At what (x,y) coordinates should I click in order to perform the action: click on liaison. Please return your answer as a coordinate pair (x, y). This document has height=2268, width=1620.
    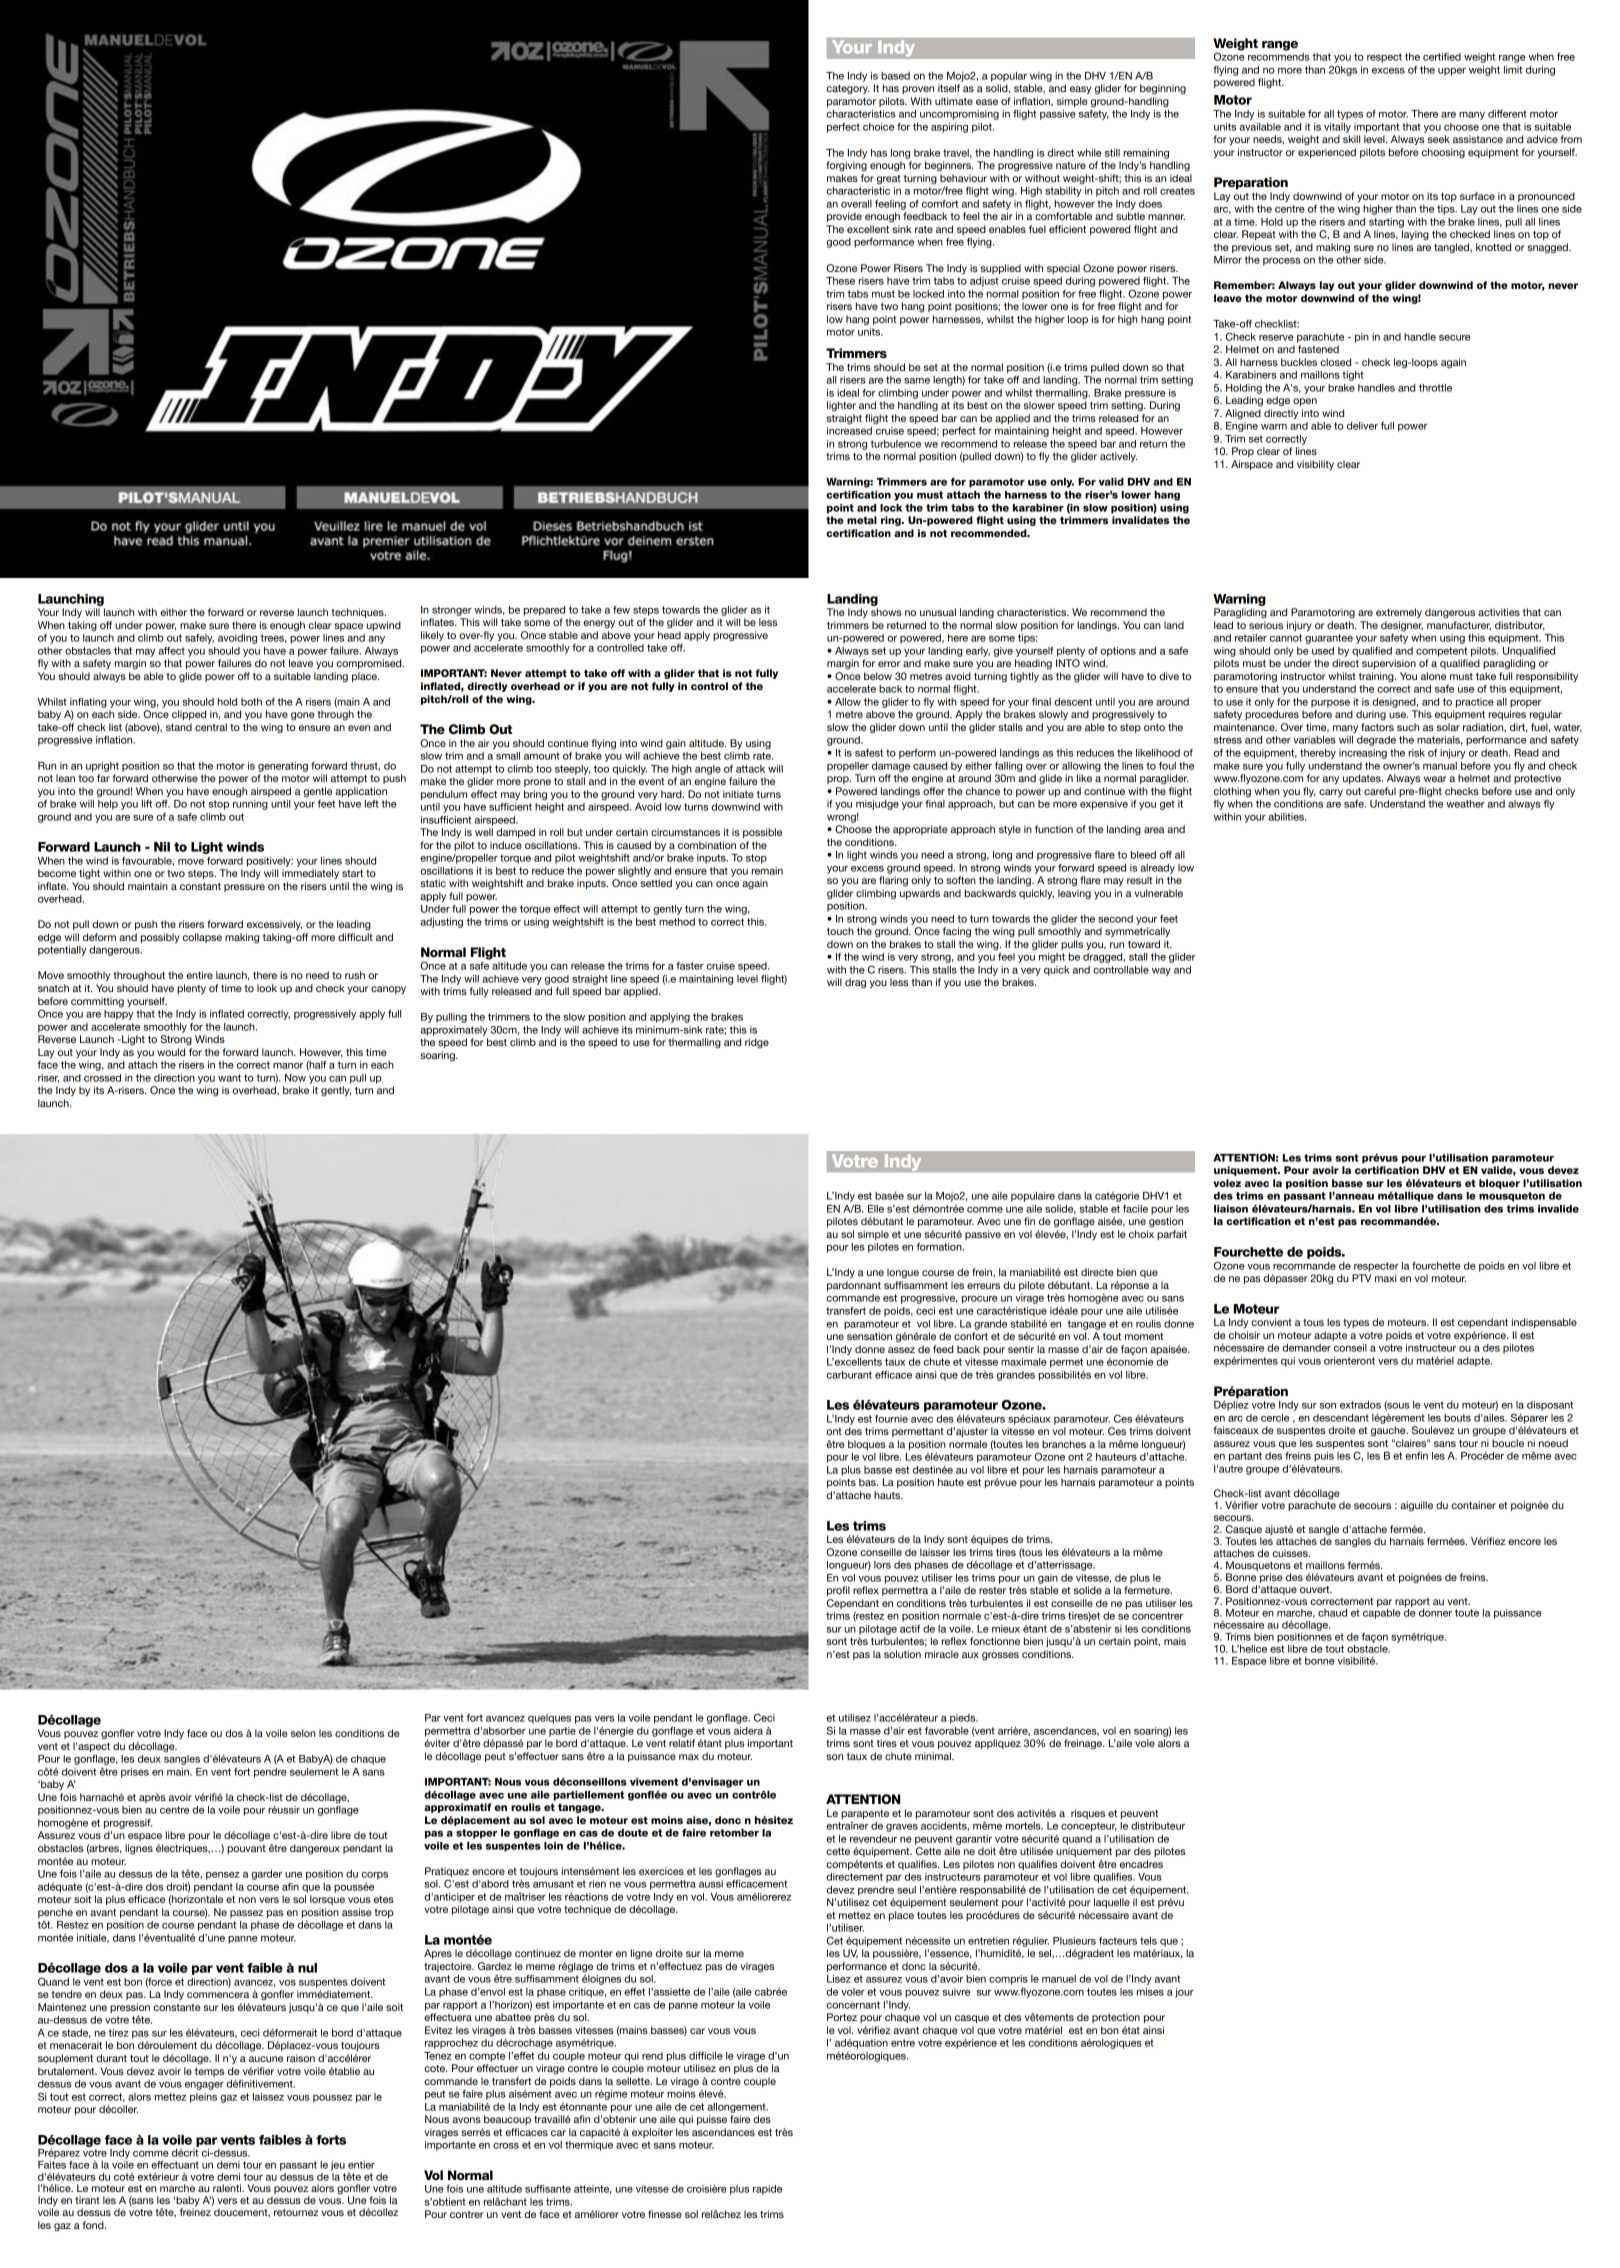
    Looking at the image, I should click on (1231, 1209).
